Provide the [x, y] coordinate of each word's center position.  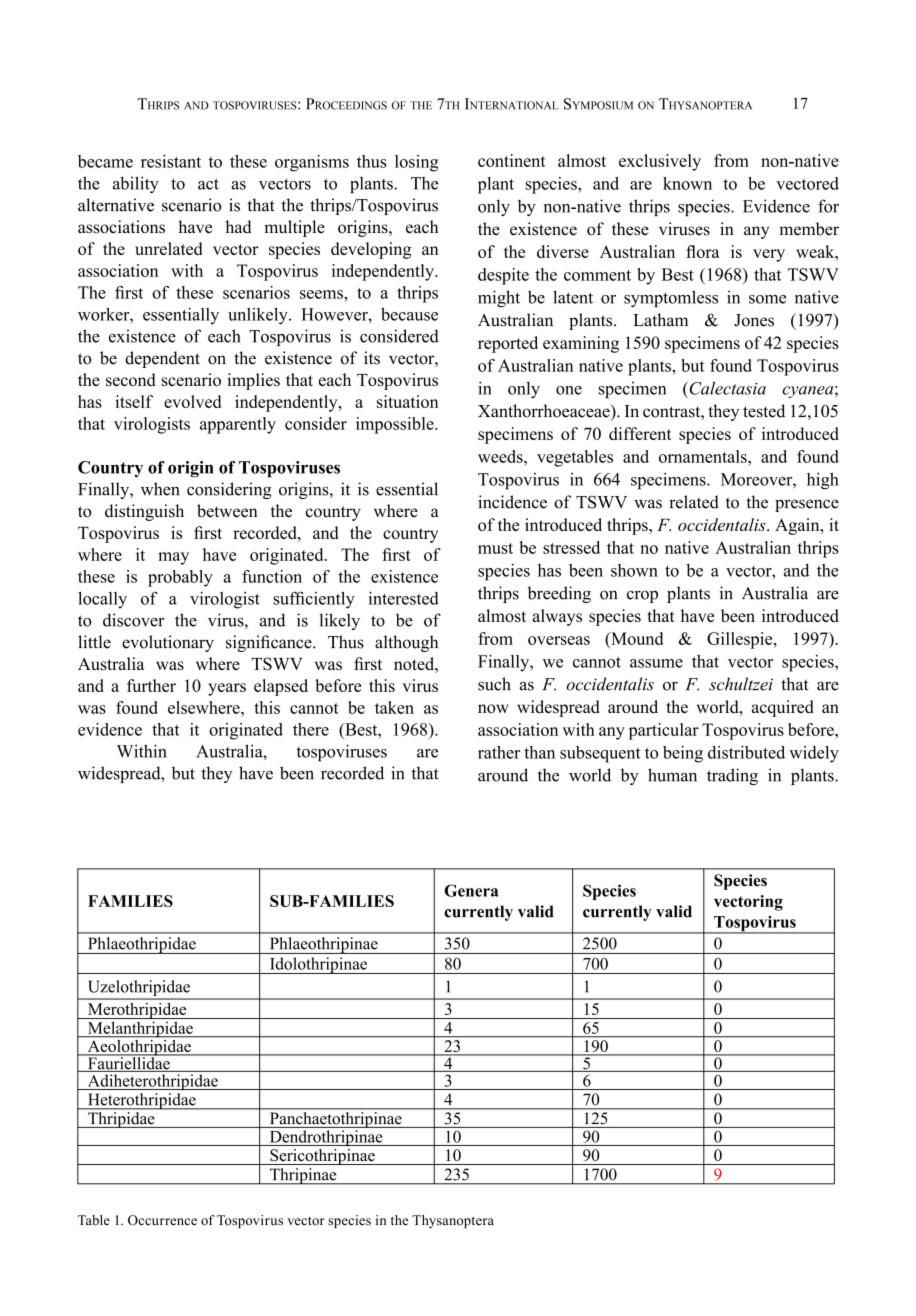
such [494, 684]
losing [416, 163]
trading [732, 776]
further [151, 685]
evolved [192, 401]
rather [499, 752]
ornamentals [704, 456]
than [539, 752]
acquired [783, 708]
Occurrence [162, 1220]
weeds [501, 456]
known [687, 183]
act [208, 184]
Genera [471, 890]
